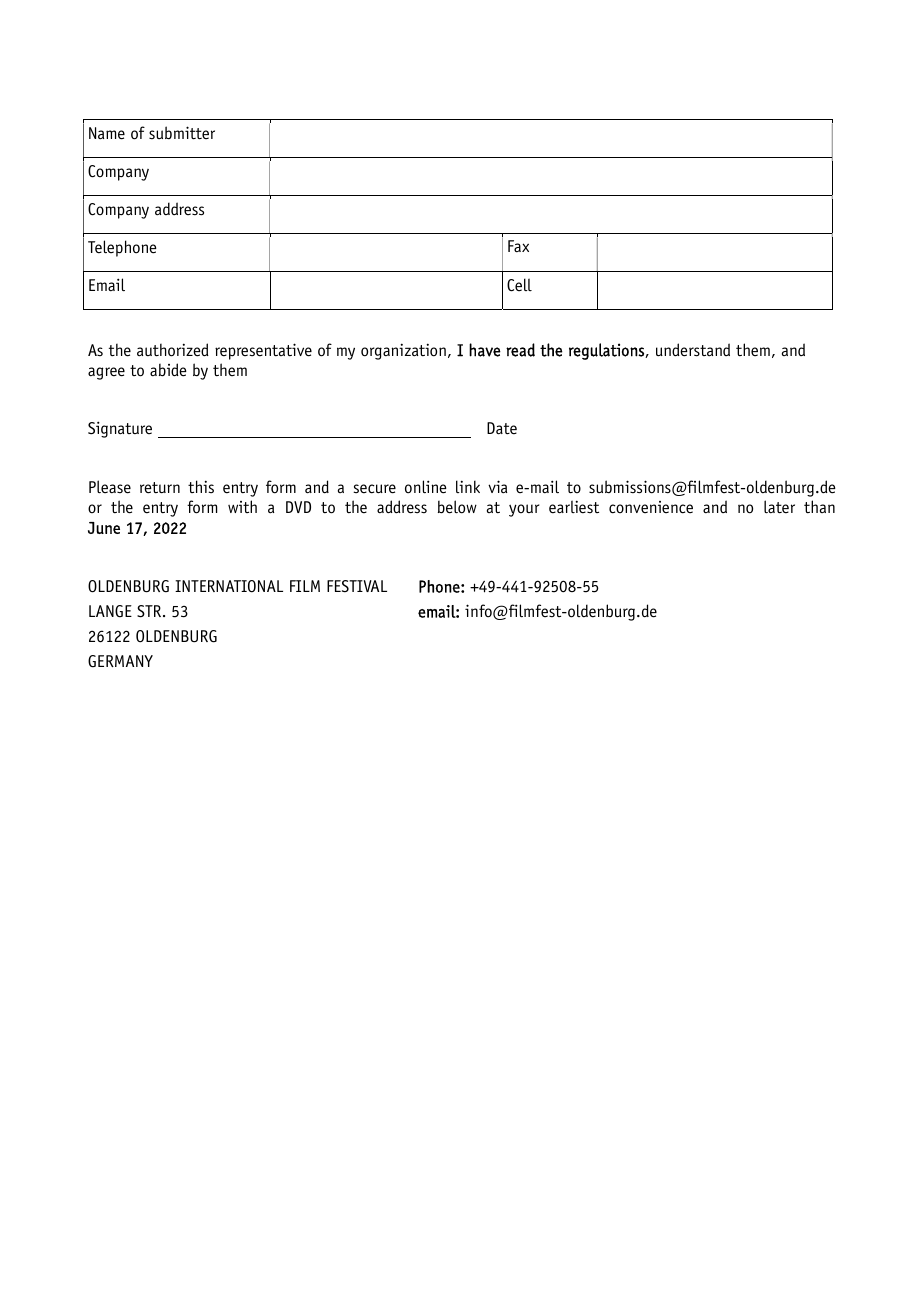 The width and height of the page is (924, 1308). I want to click on GERMANY, so click(120, 661).
